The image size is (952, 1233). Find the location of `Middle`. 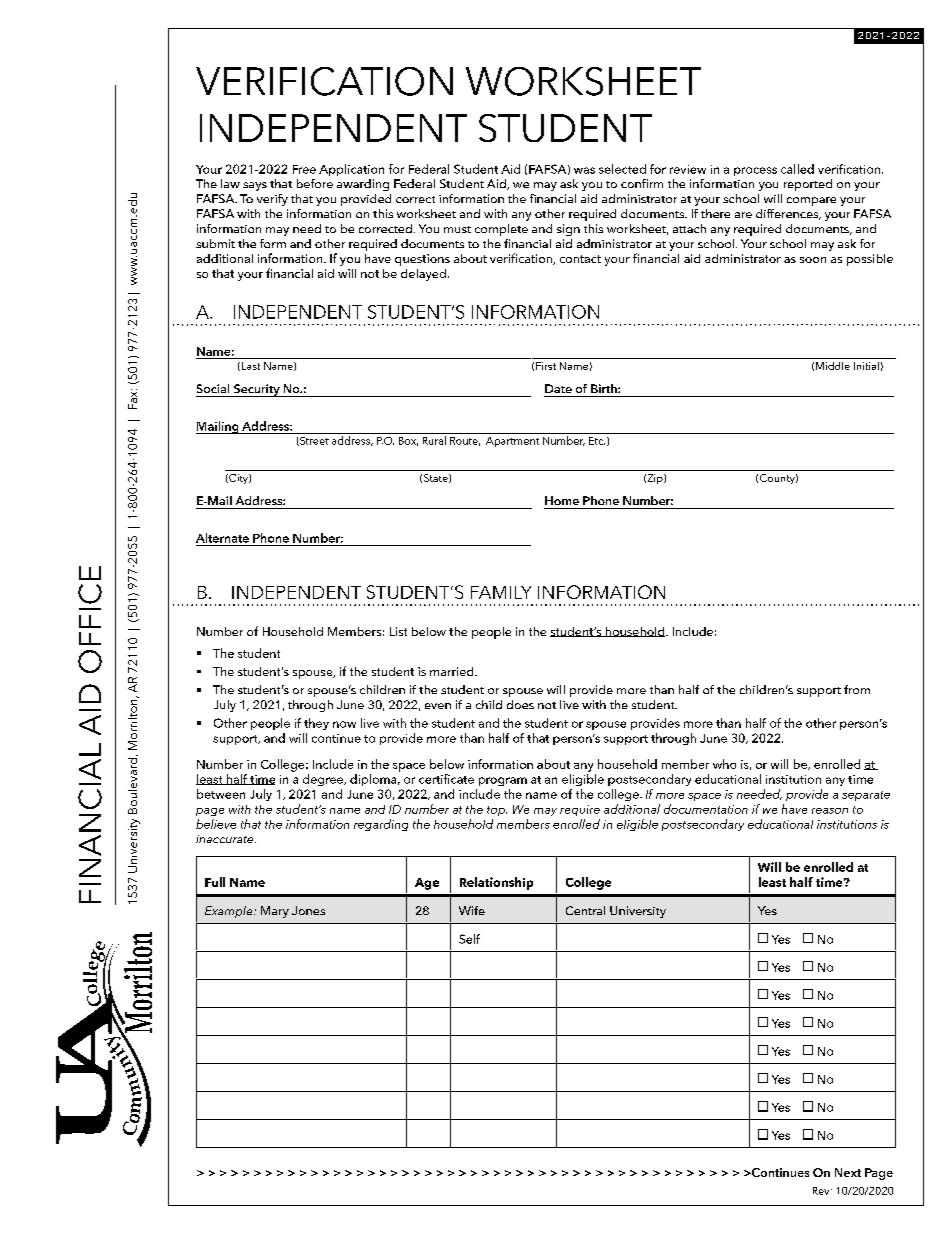

Middle is located at coordinates (833, 366).
